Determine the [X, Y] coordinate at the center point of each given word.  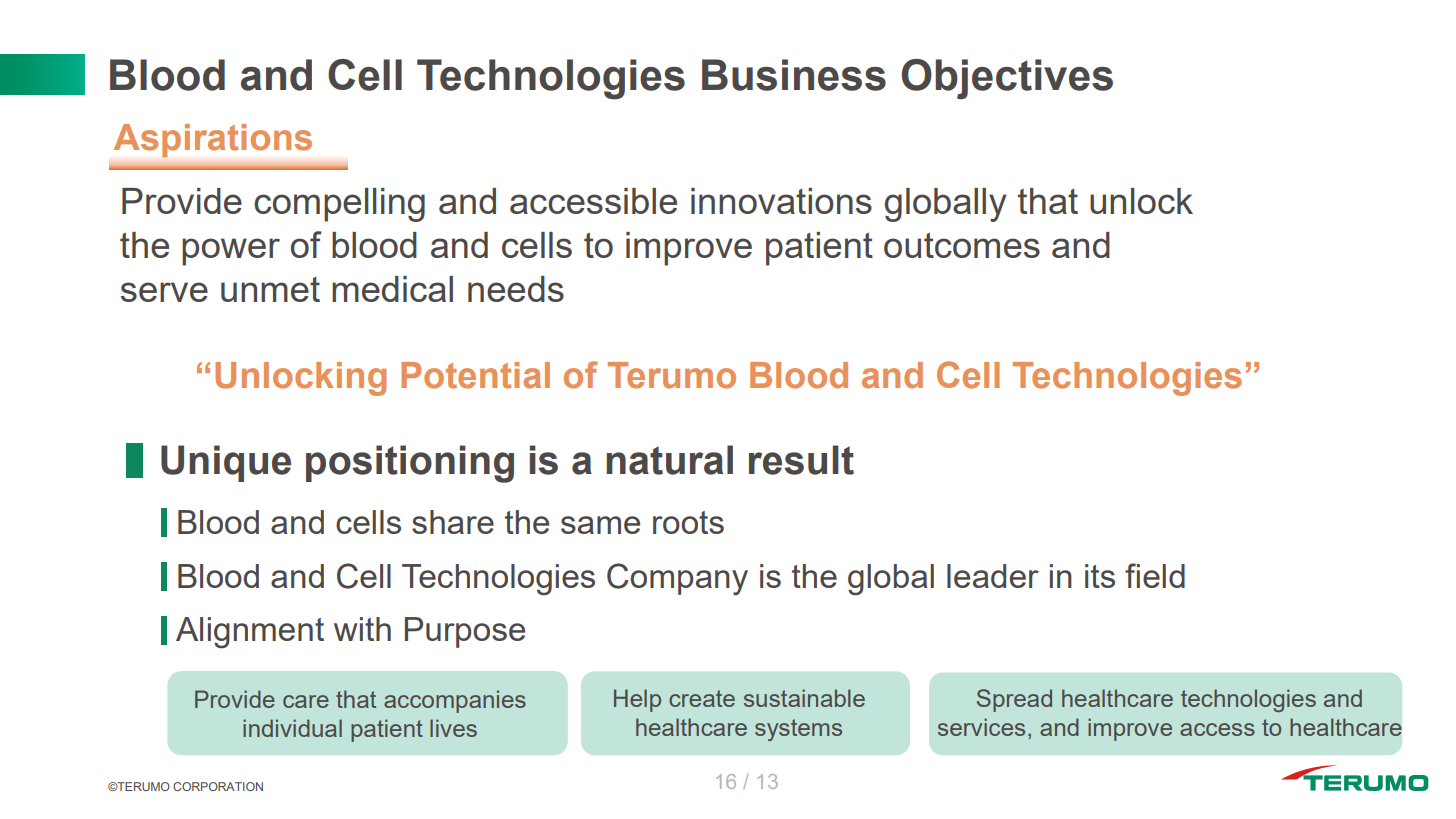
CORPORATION [218, 786]
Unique [226, 463]
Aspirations [213, 140]
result [801, 460]
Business [794, 75]
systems [798, 730]
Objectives [1007, 79]
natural [669, 460]
